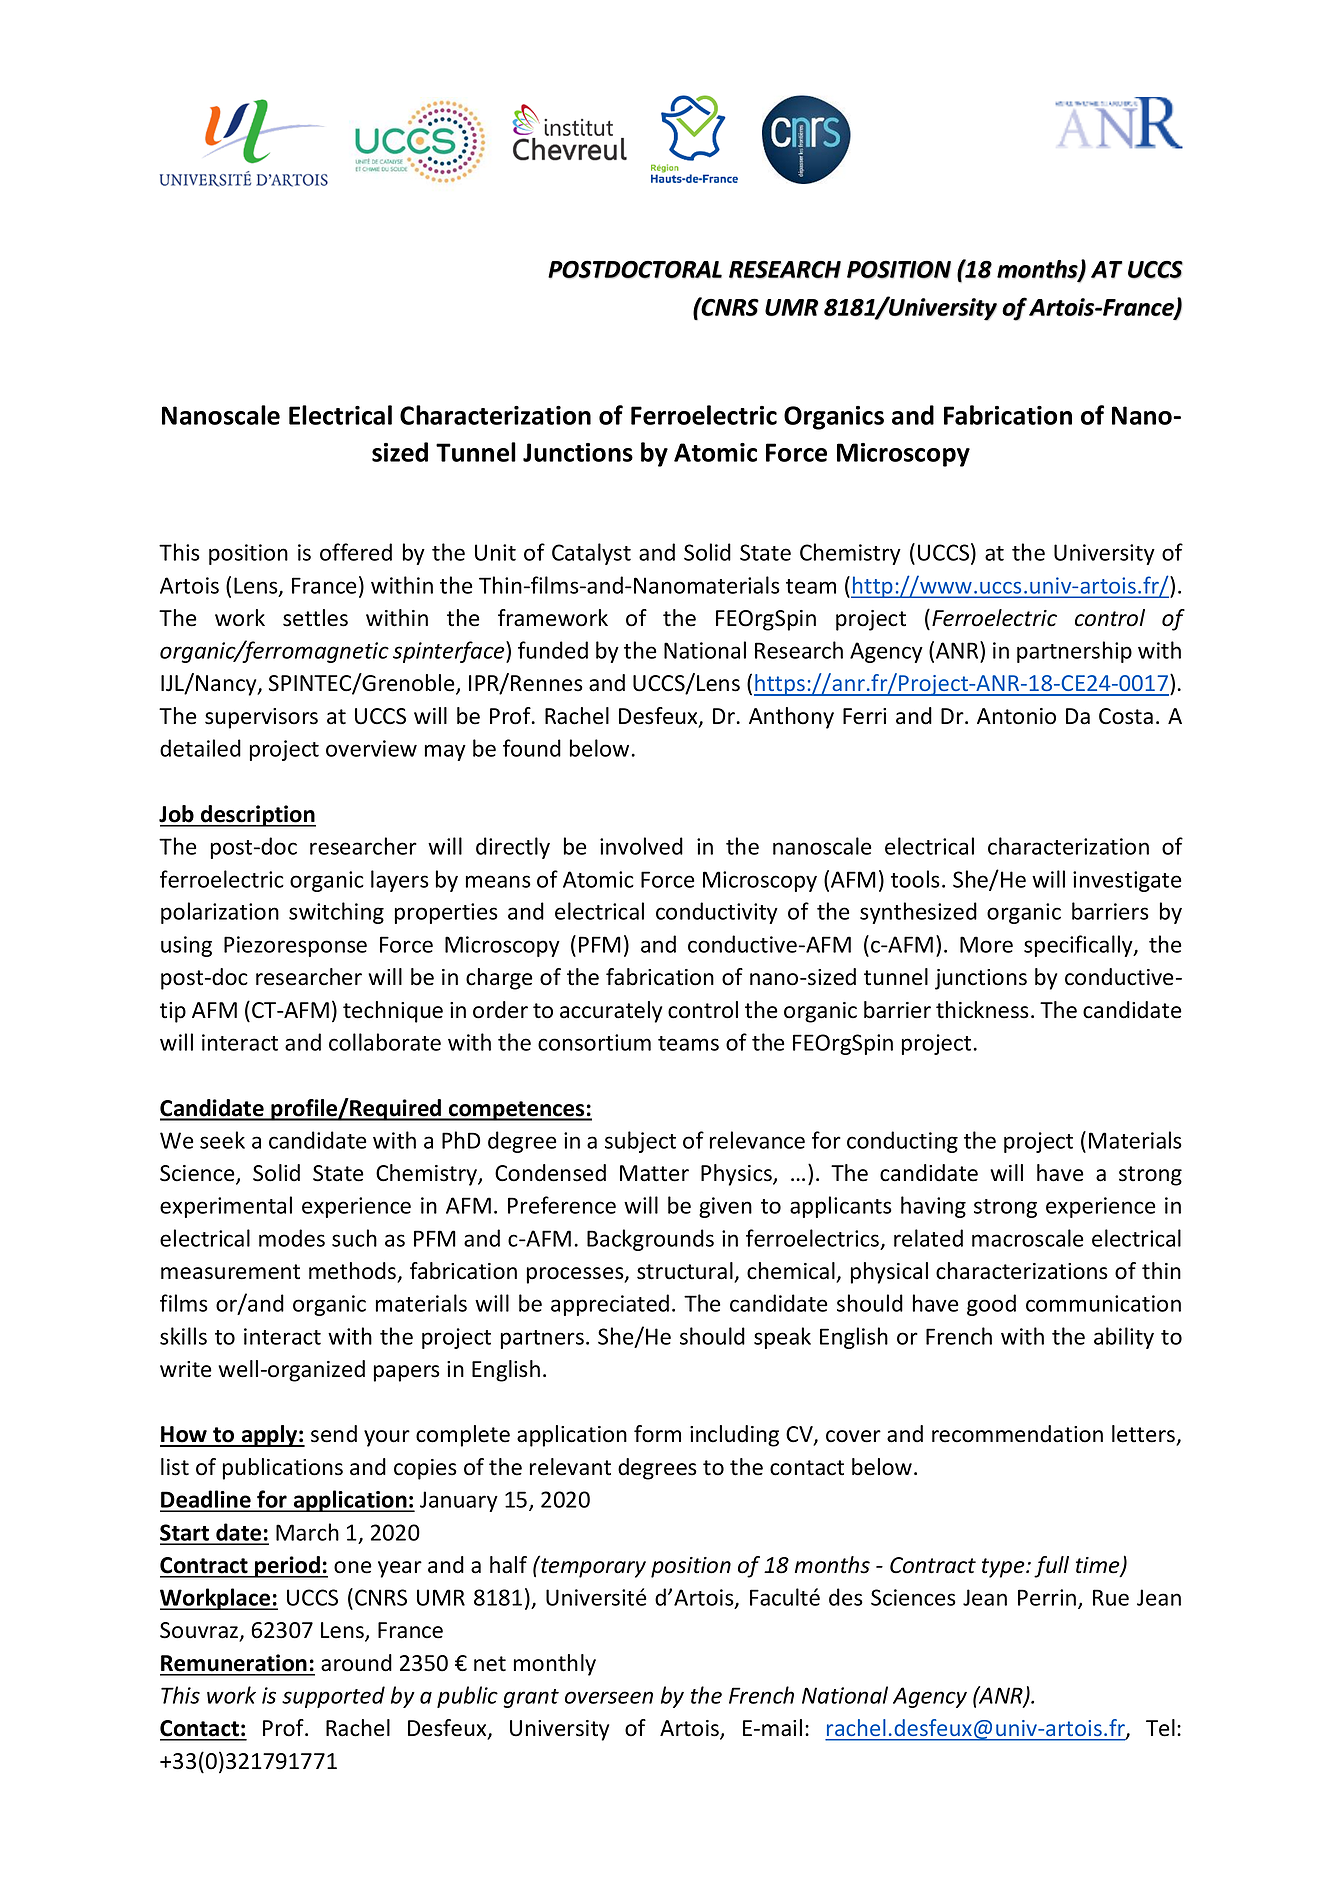  What do you see at coordinates (1047, 1597) in the image?
I see `Perrin` at bounding box center [1047, 1597].
